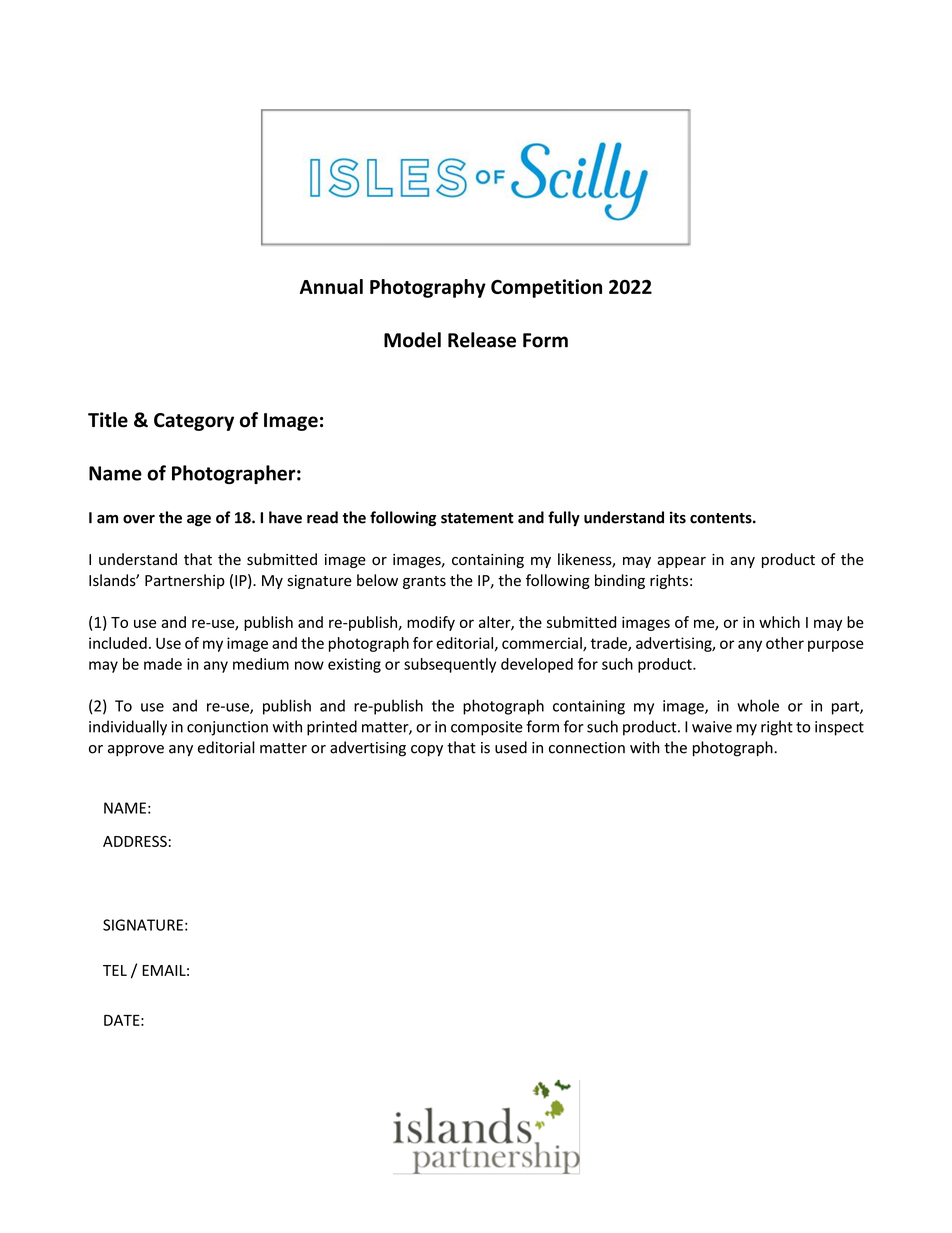  What do you see at coordinates (431, 623) in the screenshot?
I see `modify` at bounding box center [431, 623].
